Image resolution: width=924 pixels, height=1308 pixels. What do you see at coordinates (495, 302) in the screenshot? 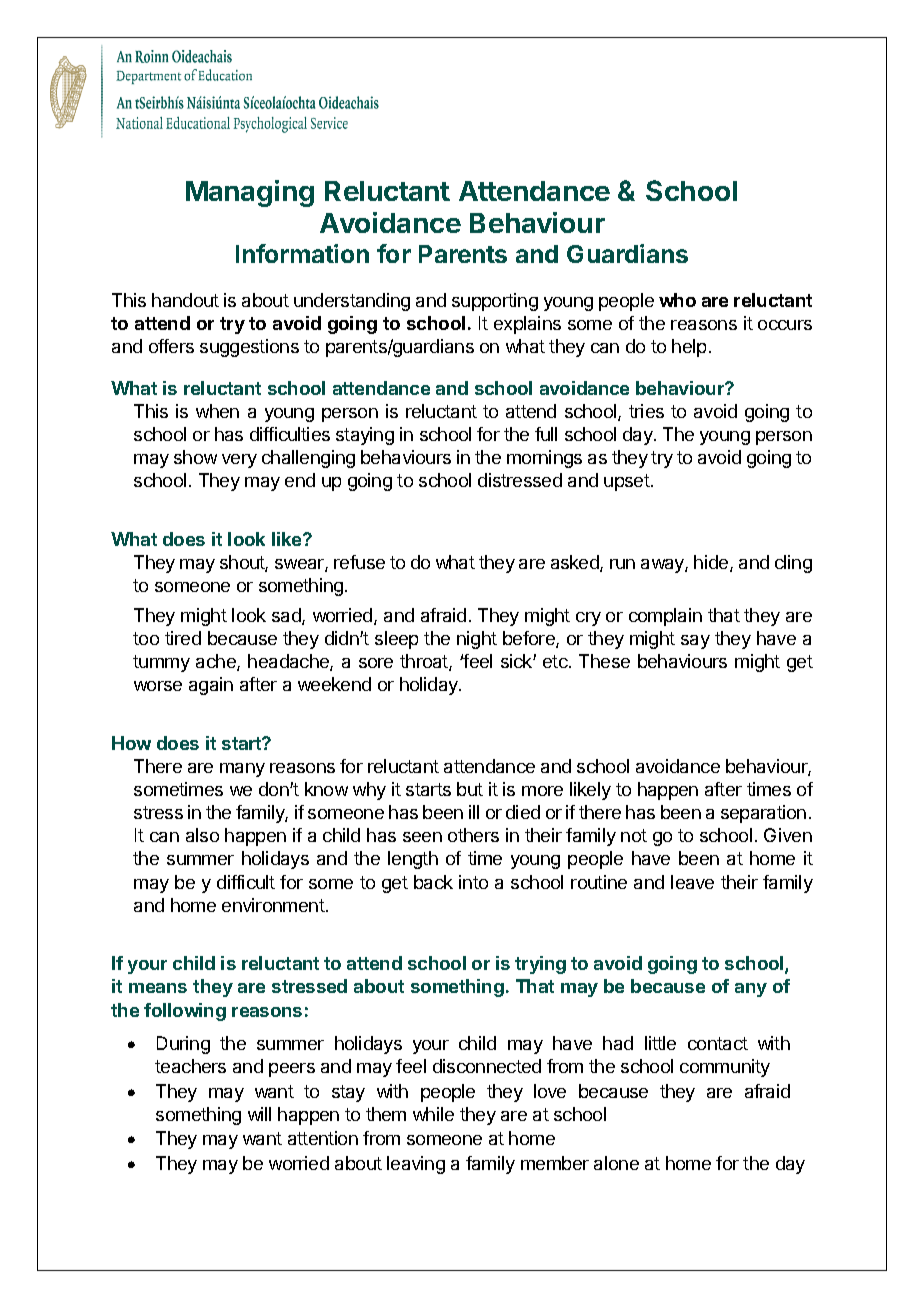
I see `supporting` at bounding box center [495, 302].
